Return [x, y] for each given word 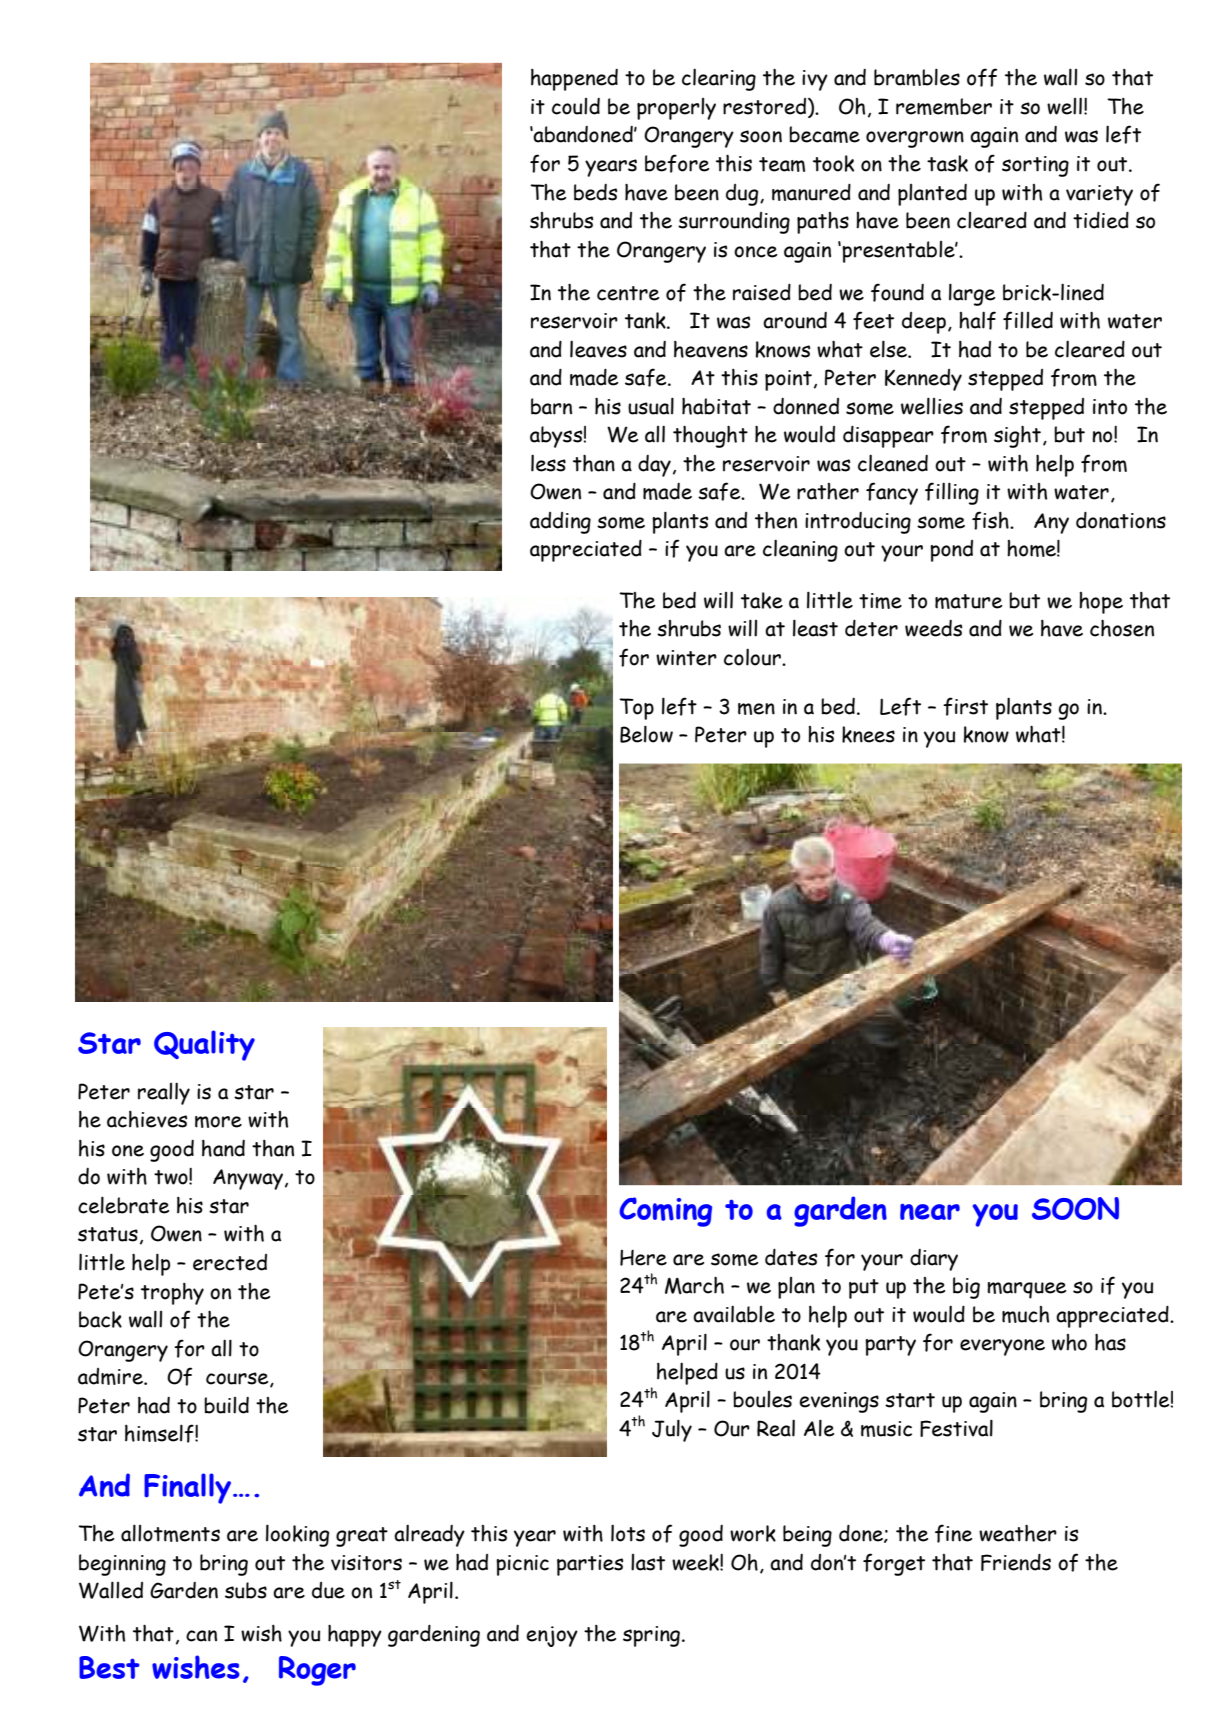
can [201, 1636]
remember [944, 106]
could [576, 106]
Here [643, 1257]
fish [991, 520]
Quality [204, 1045]
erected [230, 1262]
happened [574, 80]
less [548, 463]
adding [560, 523]
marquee [1026, 1290]
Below [646, 734]
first [965, 706]
